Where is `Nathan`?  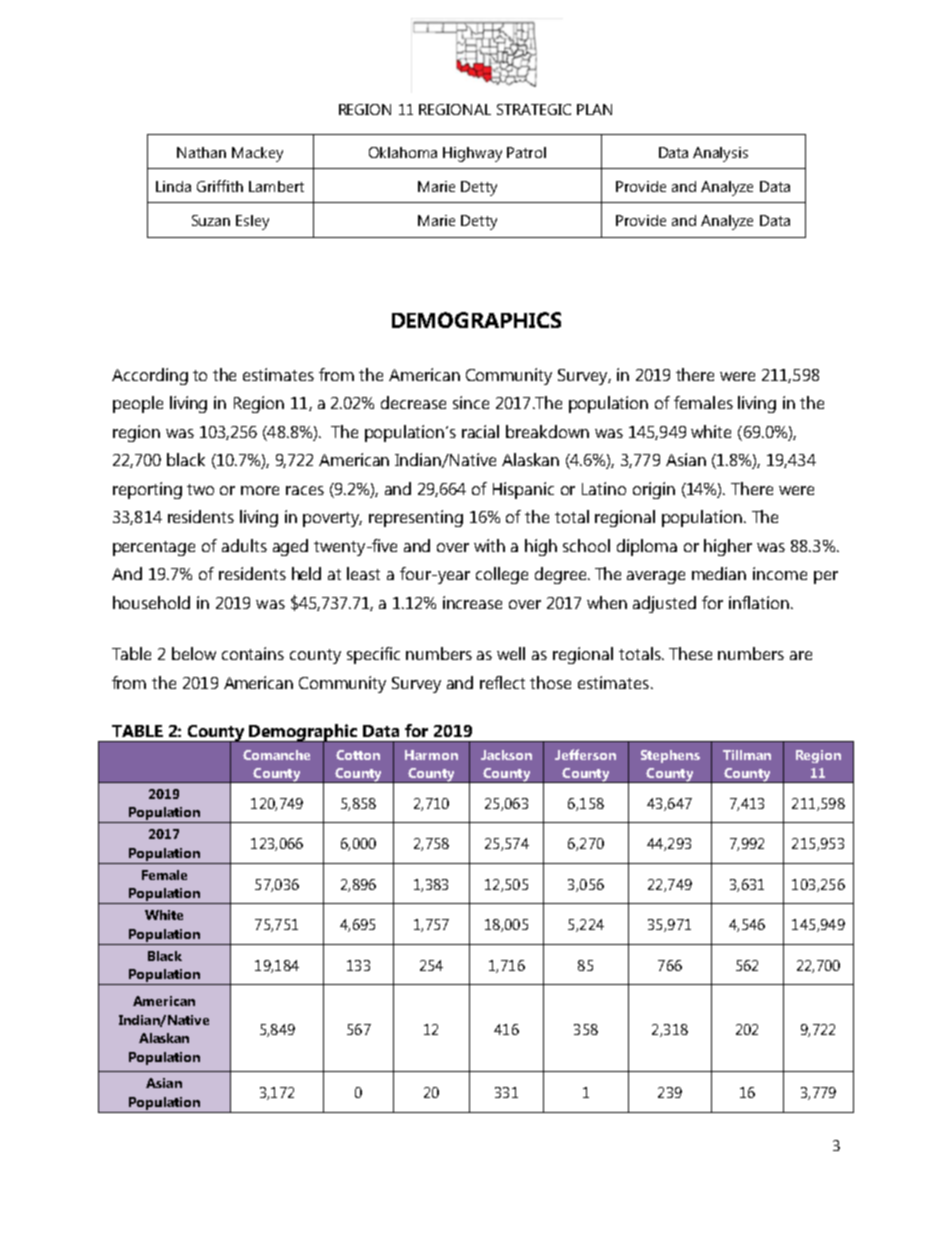 Nathan is located at coordinates (201, 152).
